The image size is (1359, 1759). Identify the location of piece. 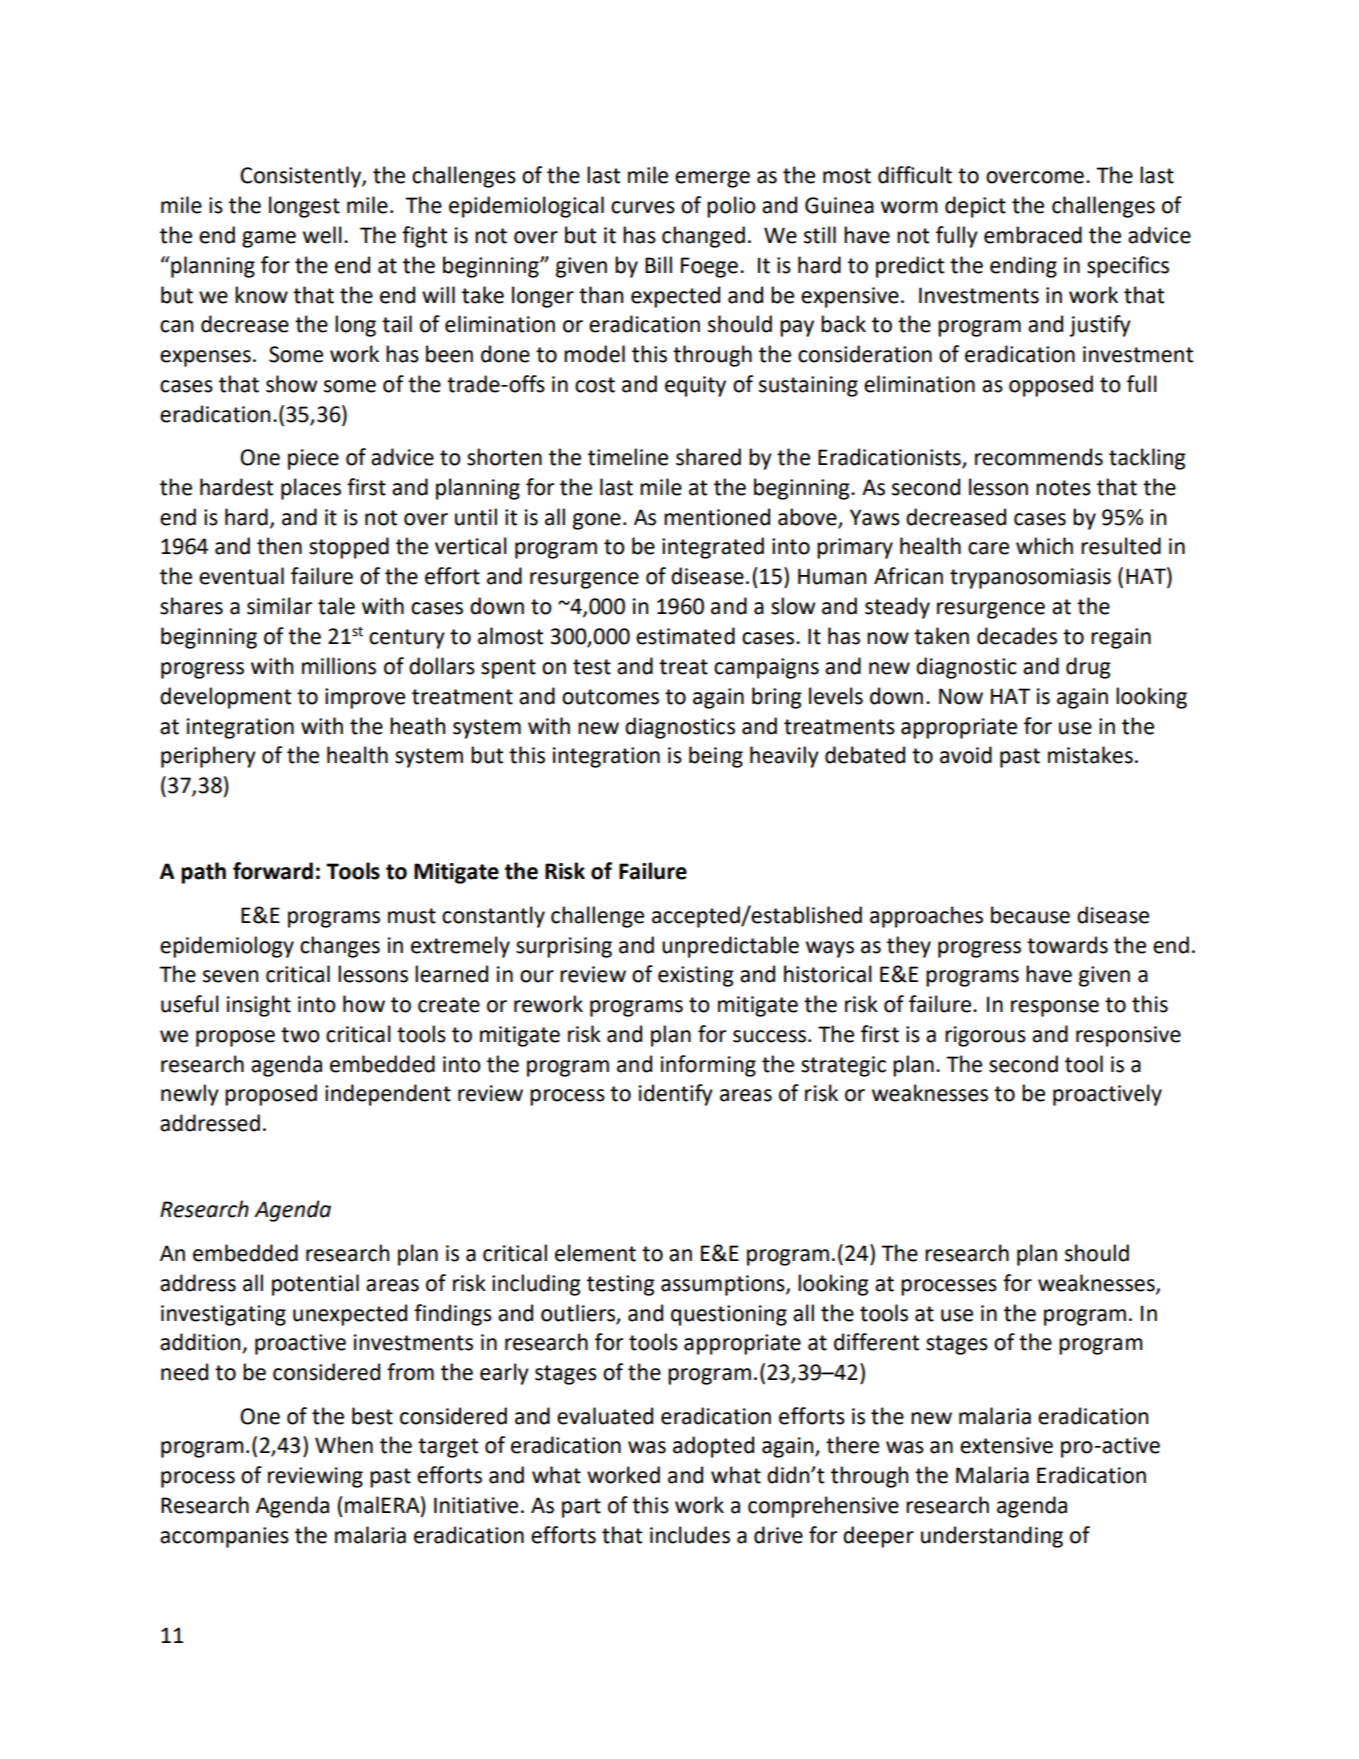
(313, 459).
